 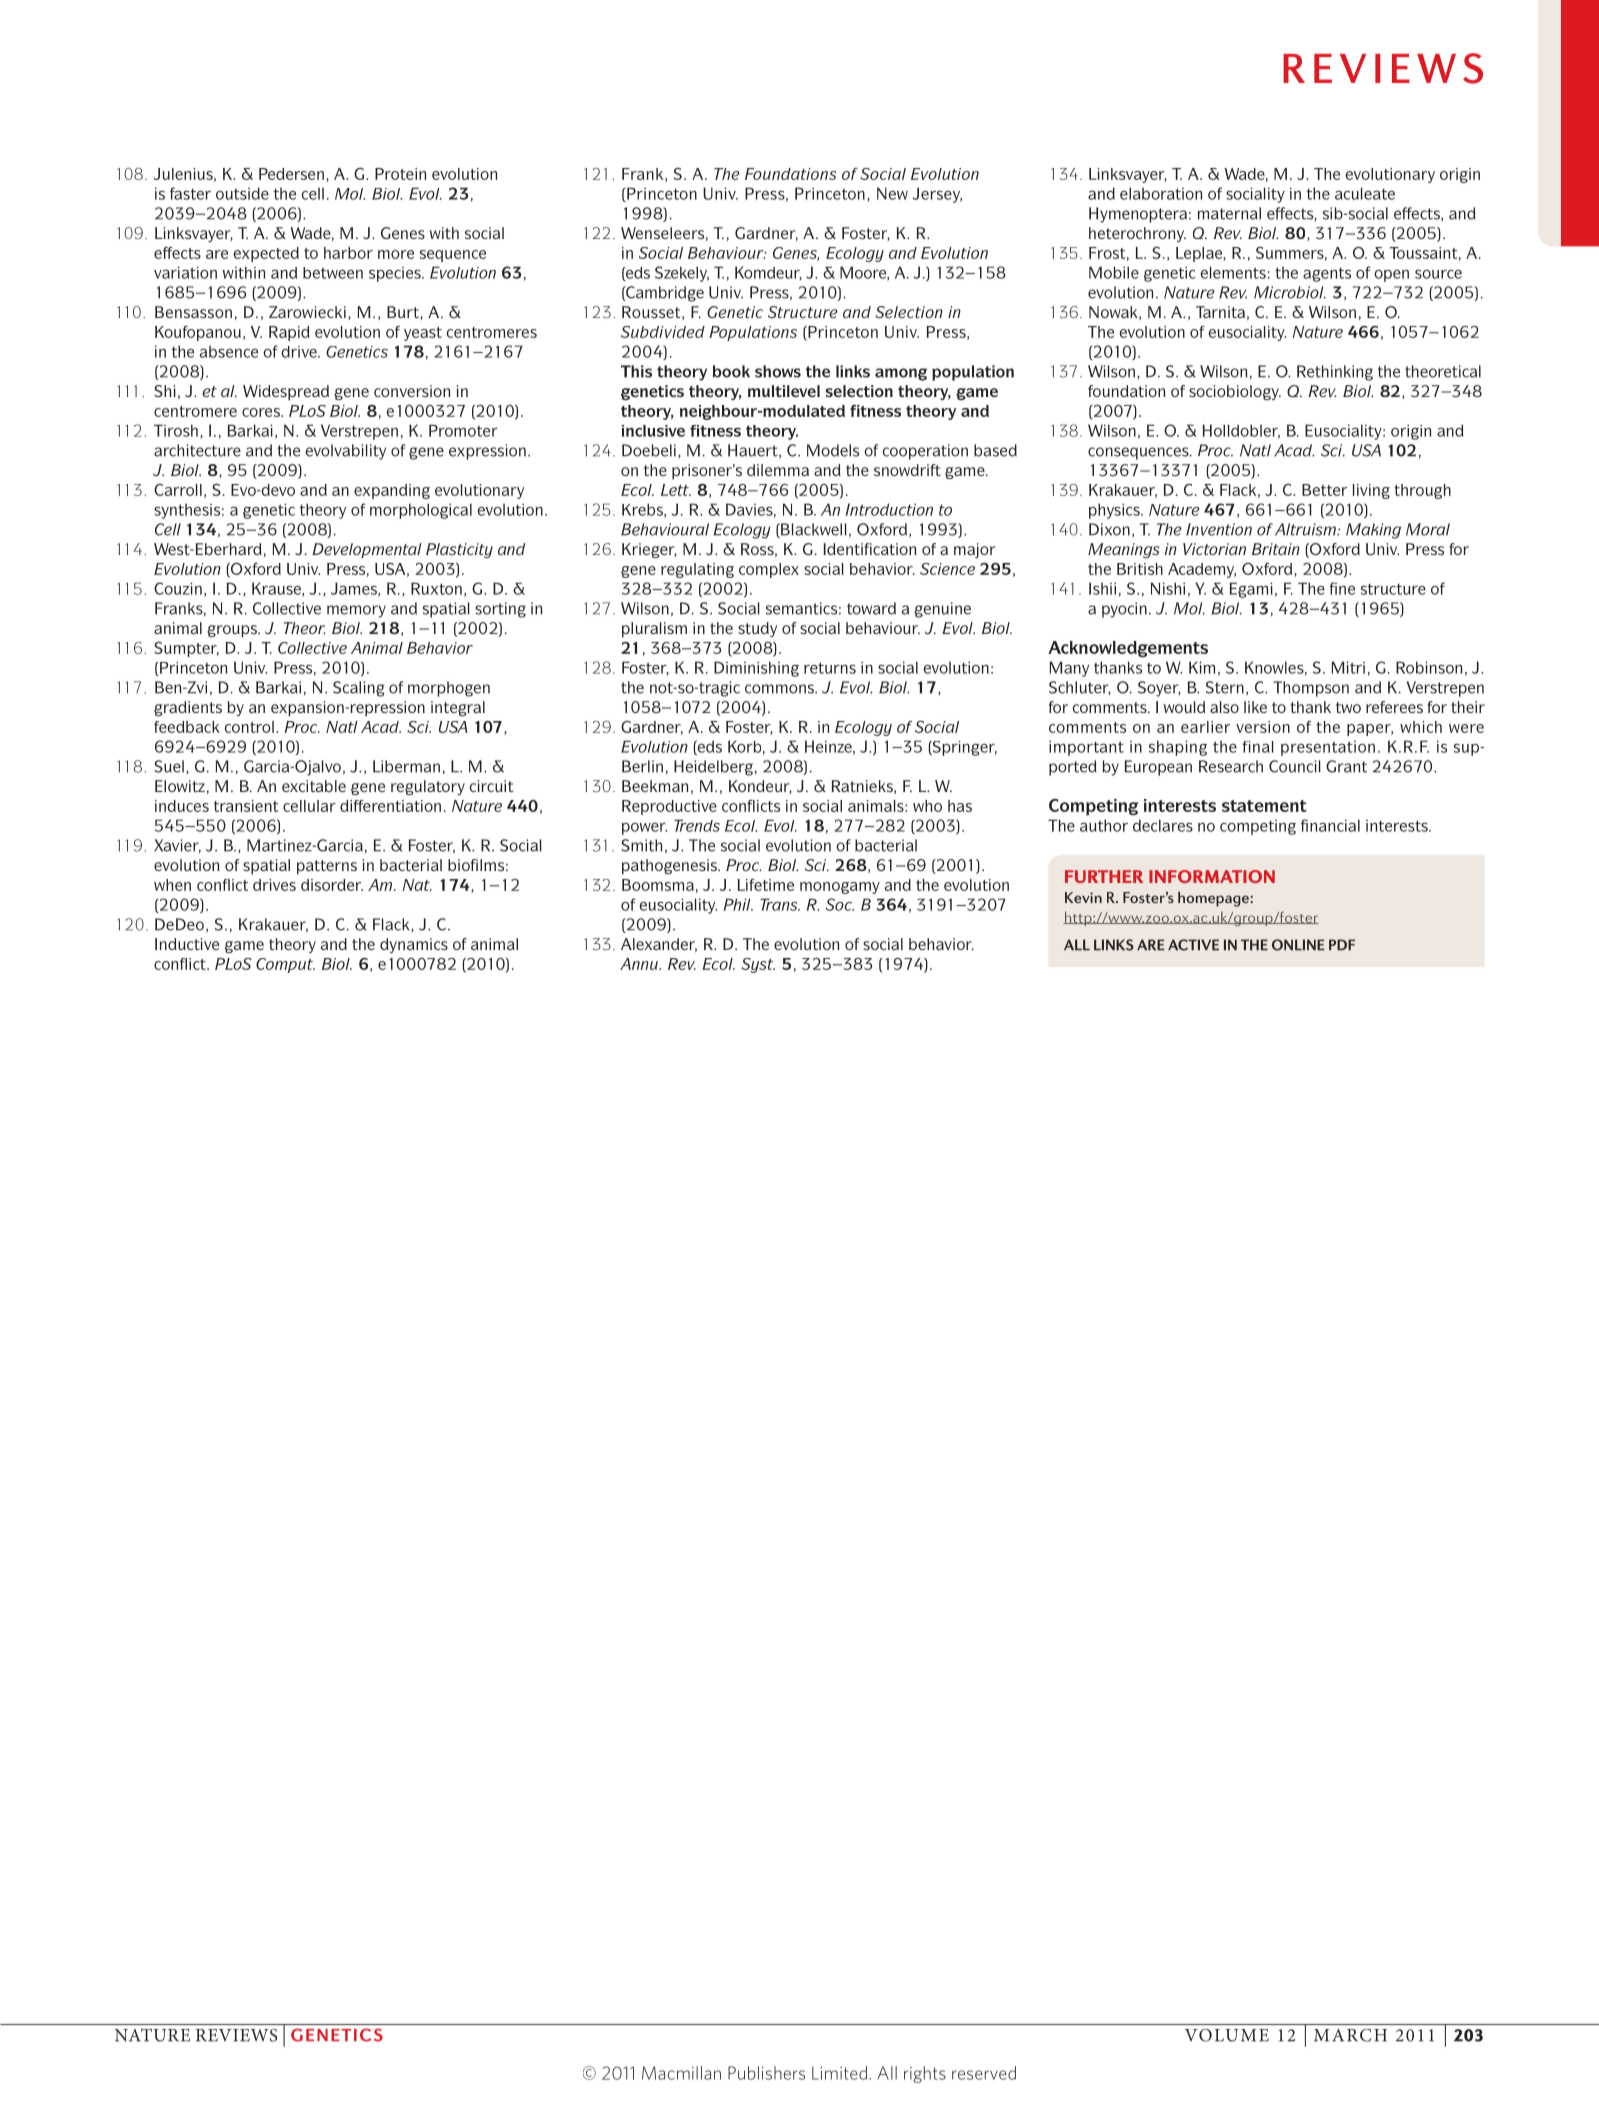 I want to click on online, so click(x=1298, y=945).
